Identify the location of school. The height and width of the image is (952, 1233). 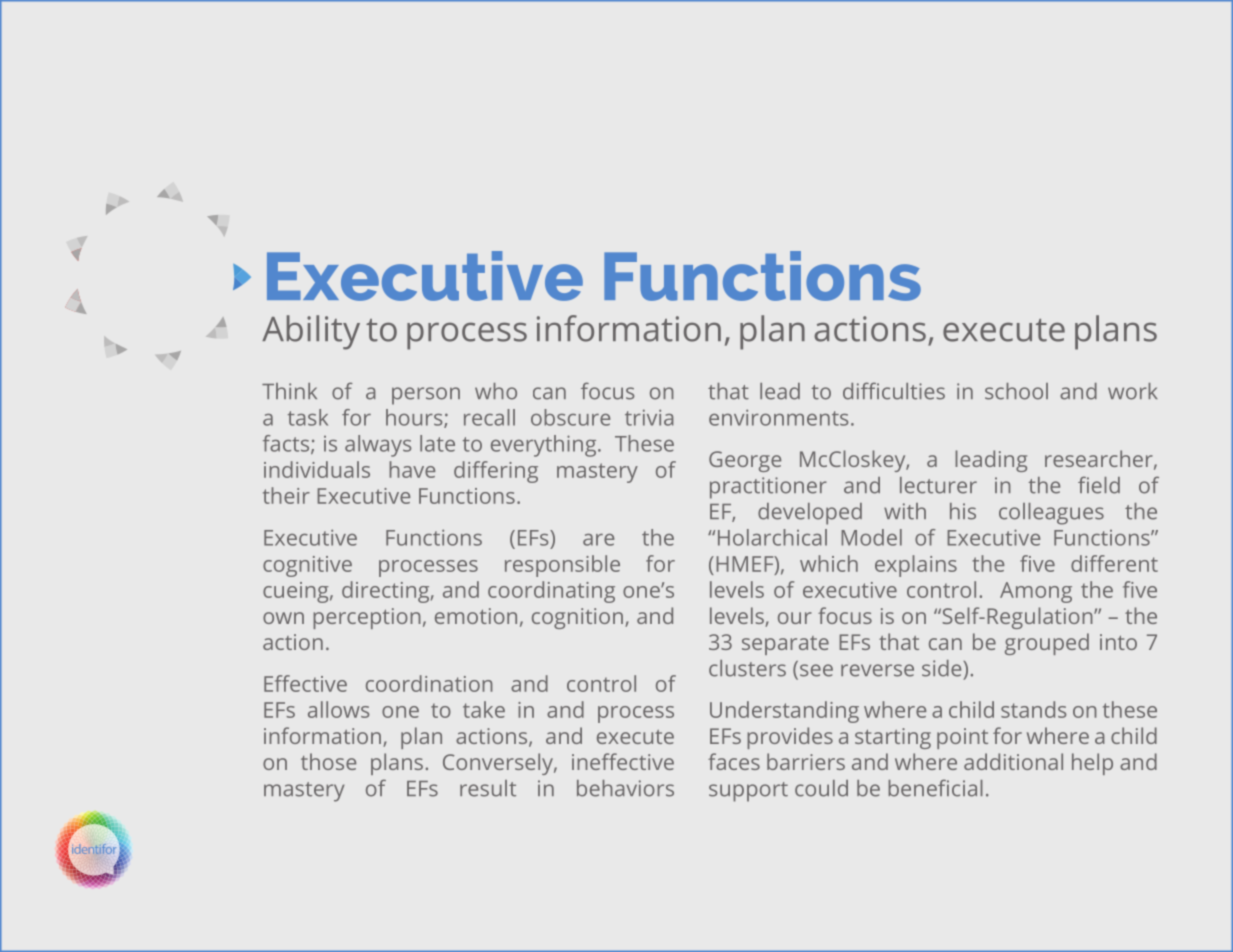
(1016, 391).
